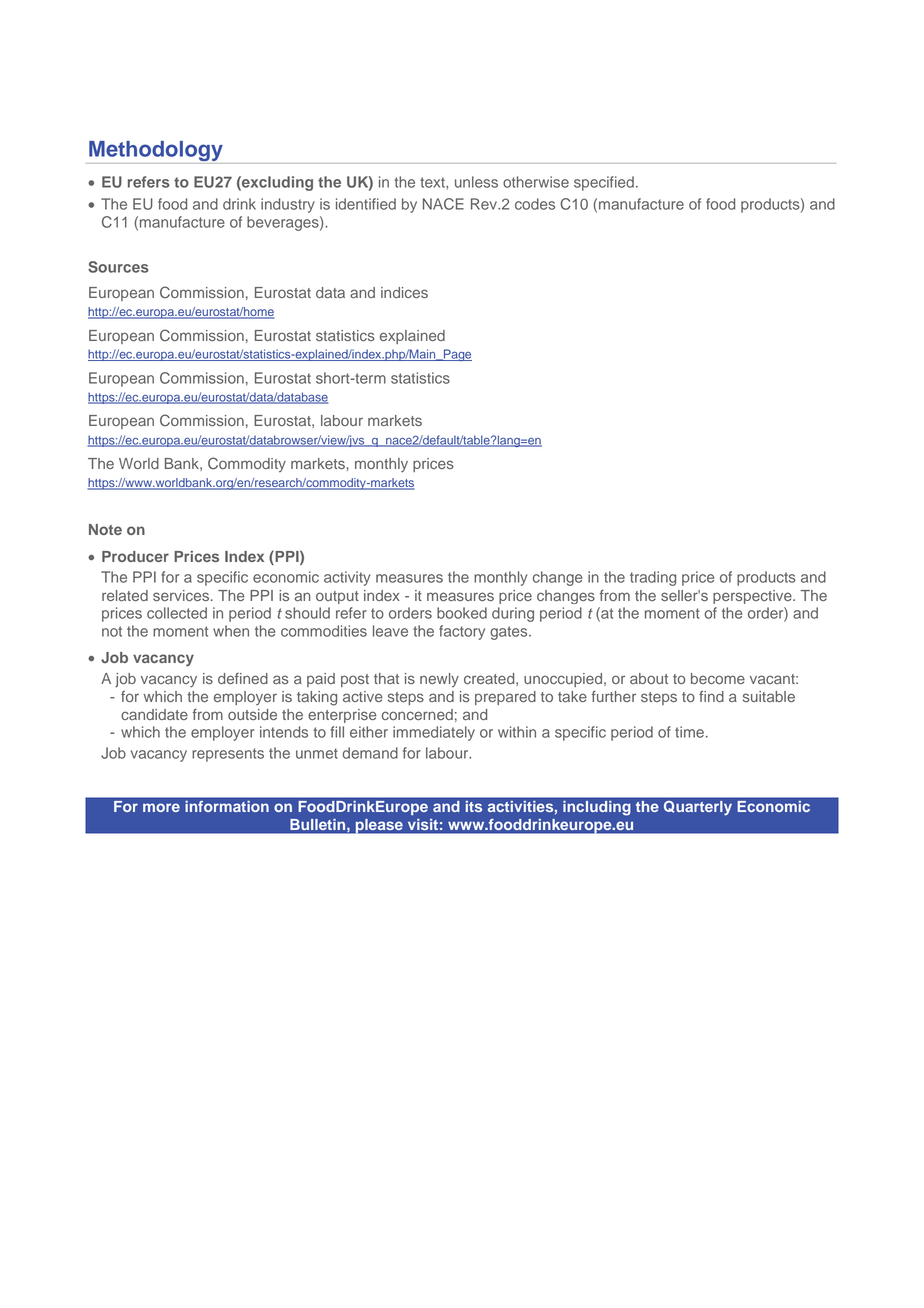  Describe the element at coordinates (161, 807) in the screenshot. I see `more` at that location.
